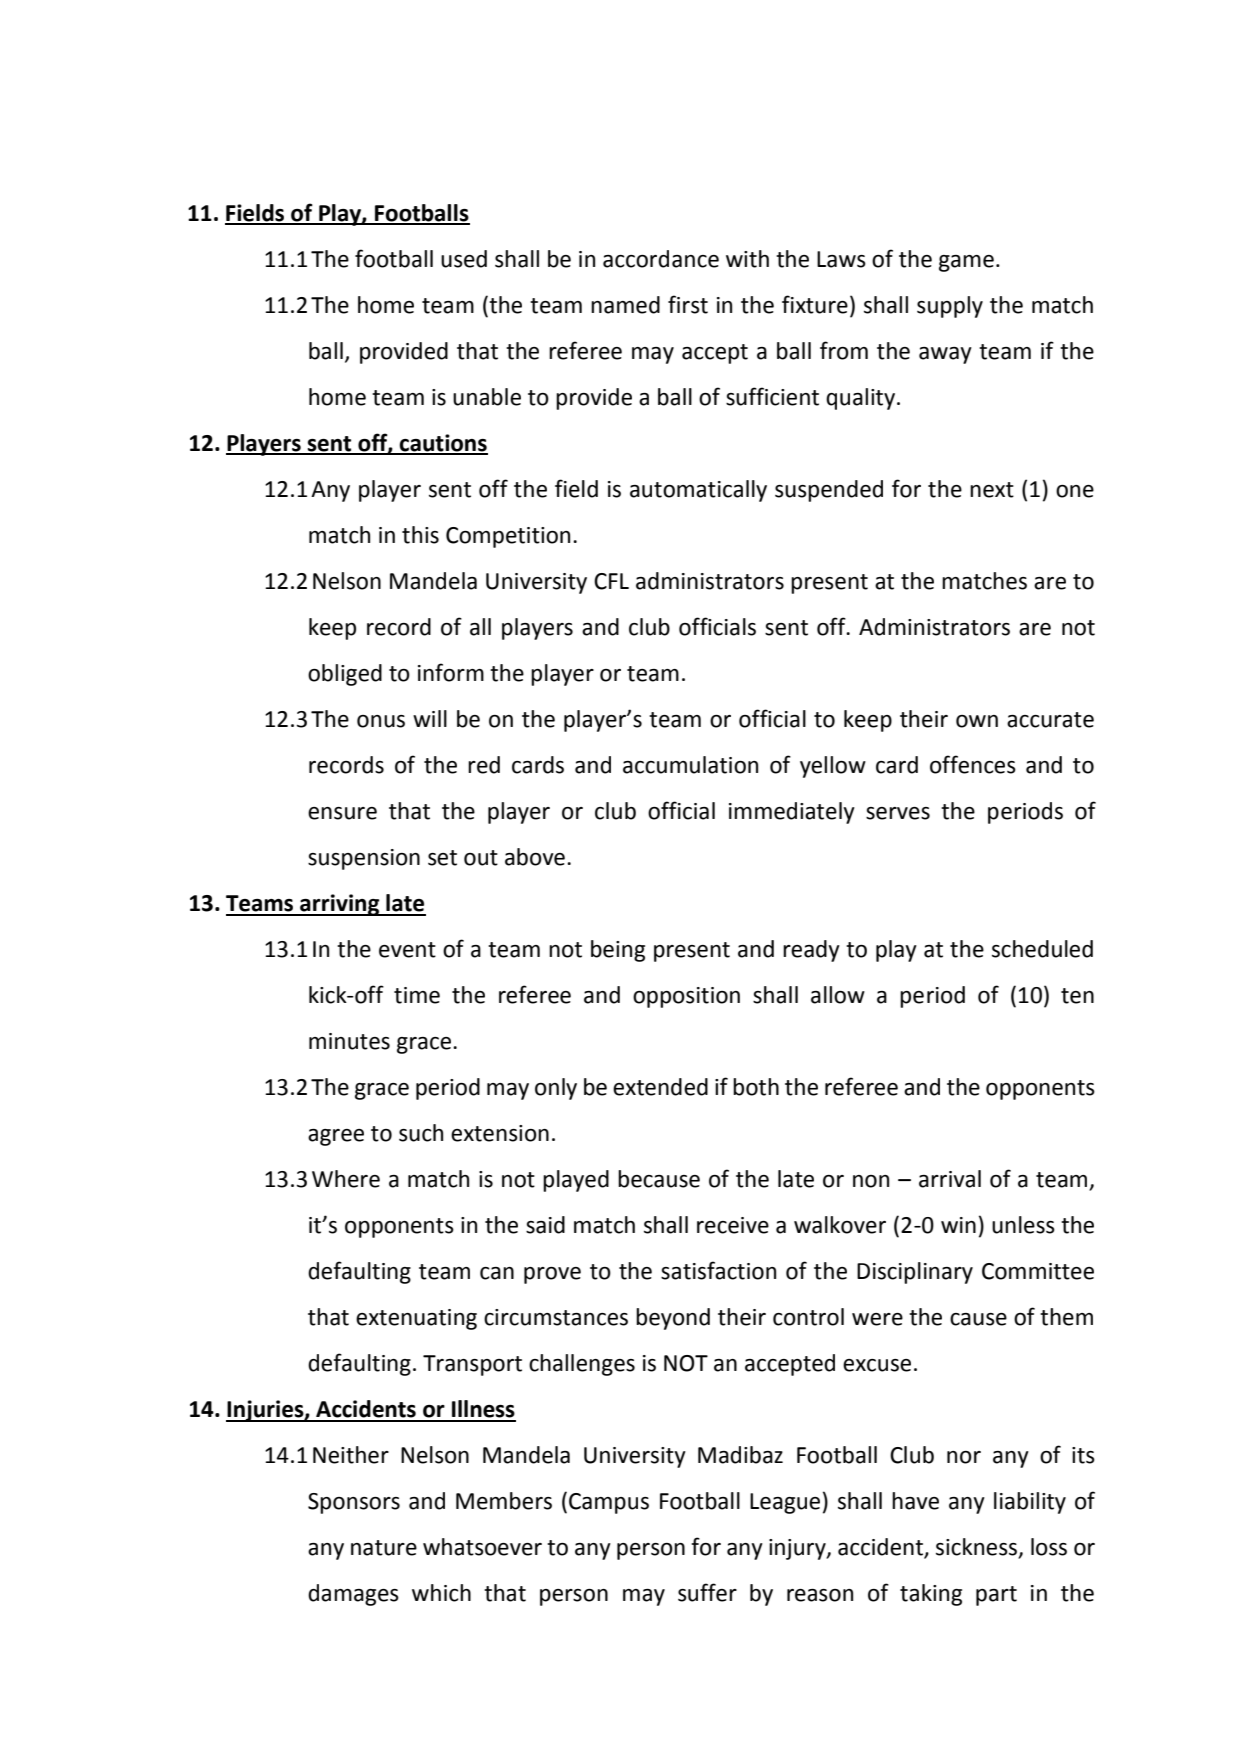 The width and height of the document is (1246, 1763). I want to click on accumulation, so click(690, 765).
